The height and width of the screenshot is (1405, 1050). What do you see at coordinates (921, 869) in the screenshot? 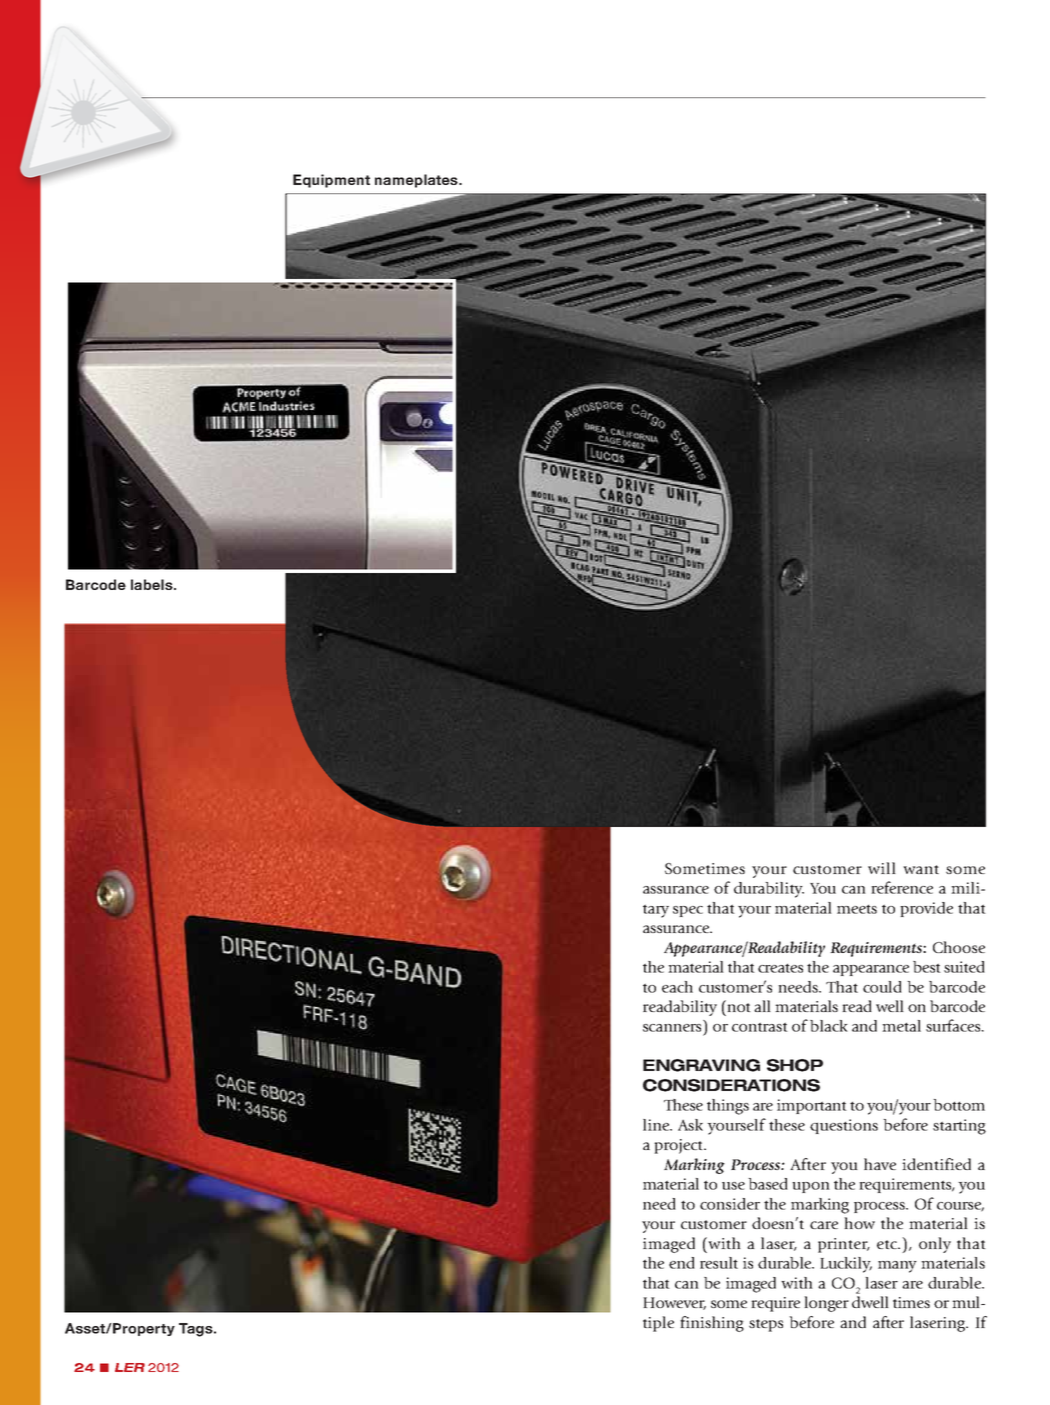
I see `want` at bounding box center [921, 869].
